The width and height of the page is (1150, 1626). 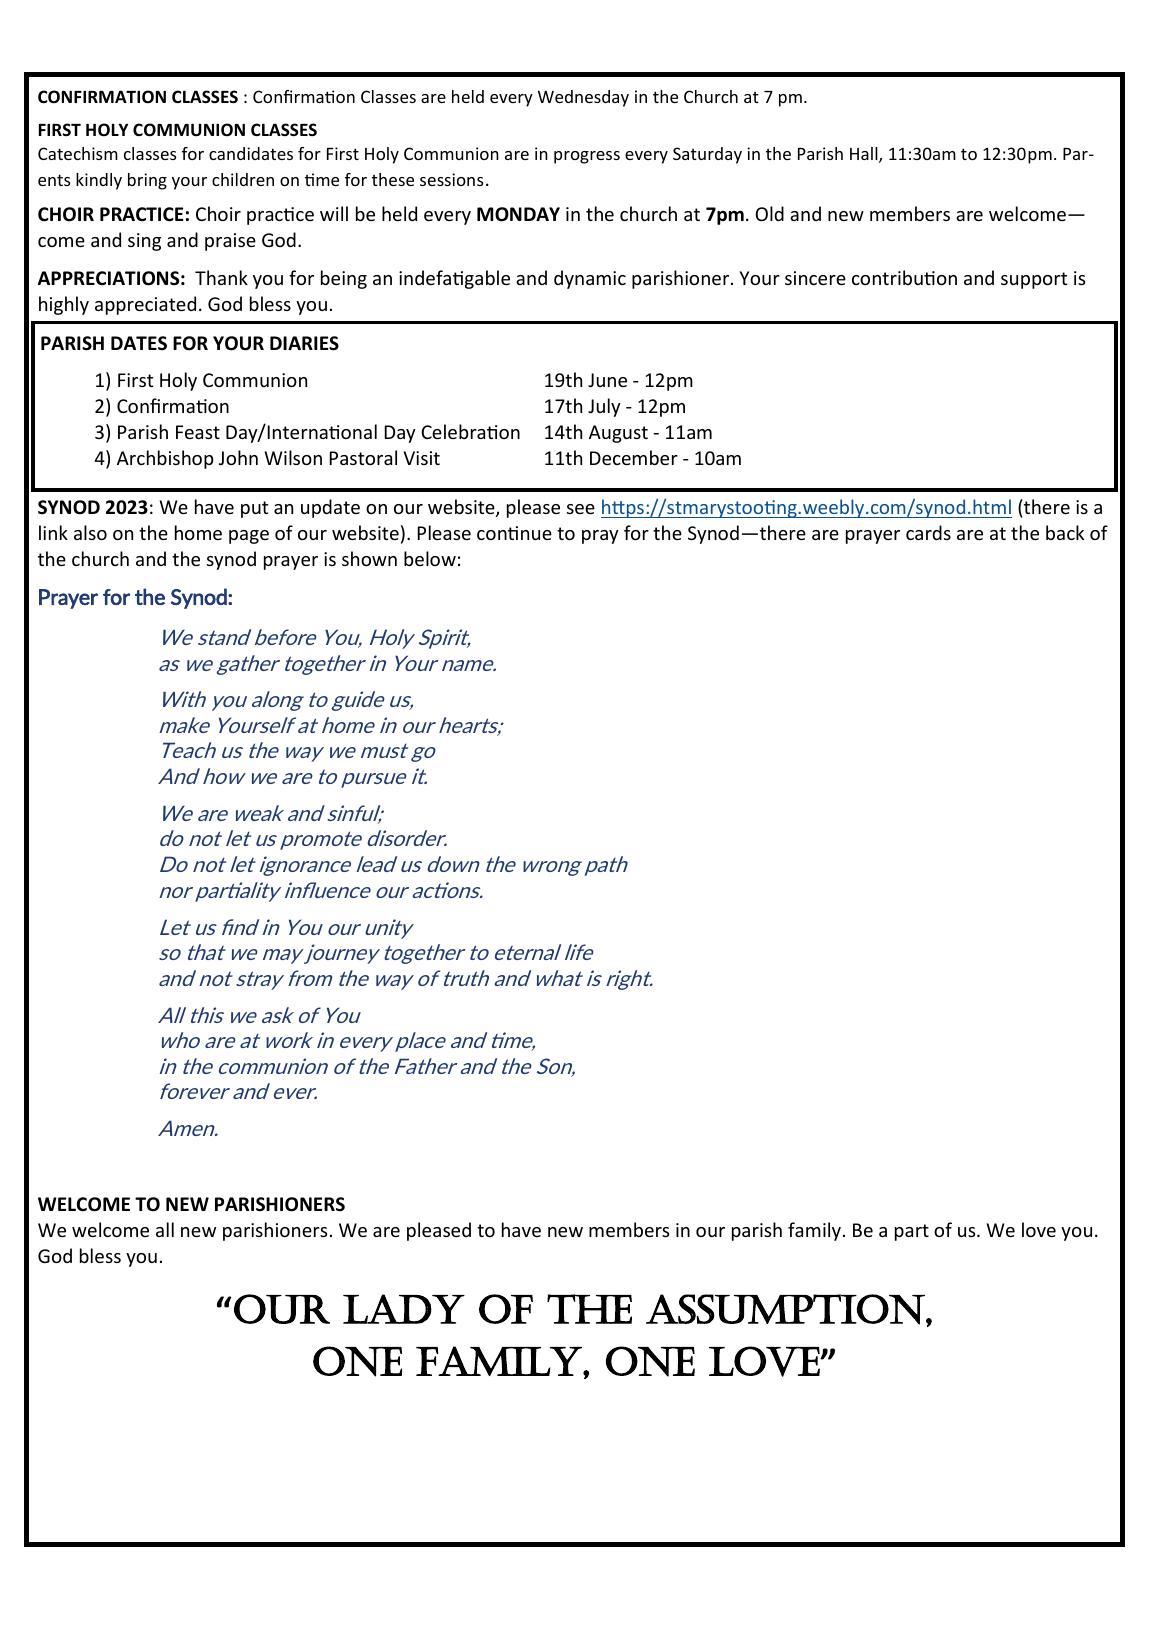 What do you see at coordinates (147, 181) in the page?
I see `bring` at bounding box center [147, 181].
